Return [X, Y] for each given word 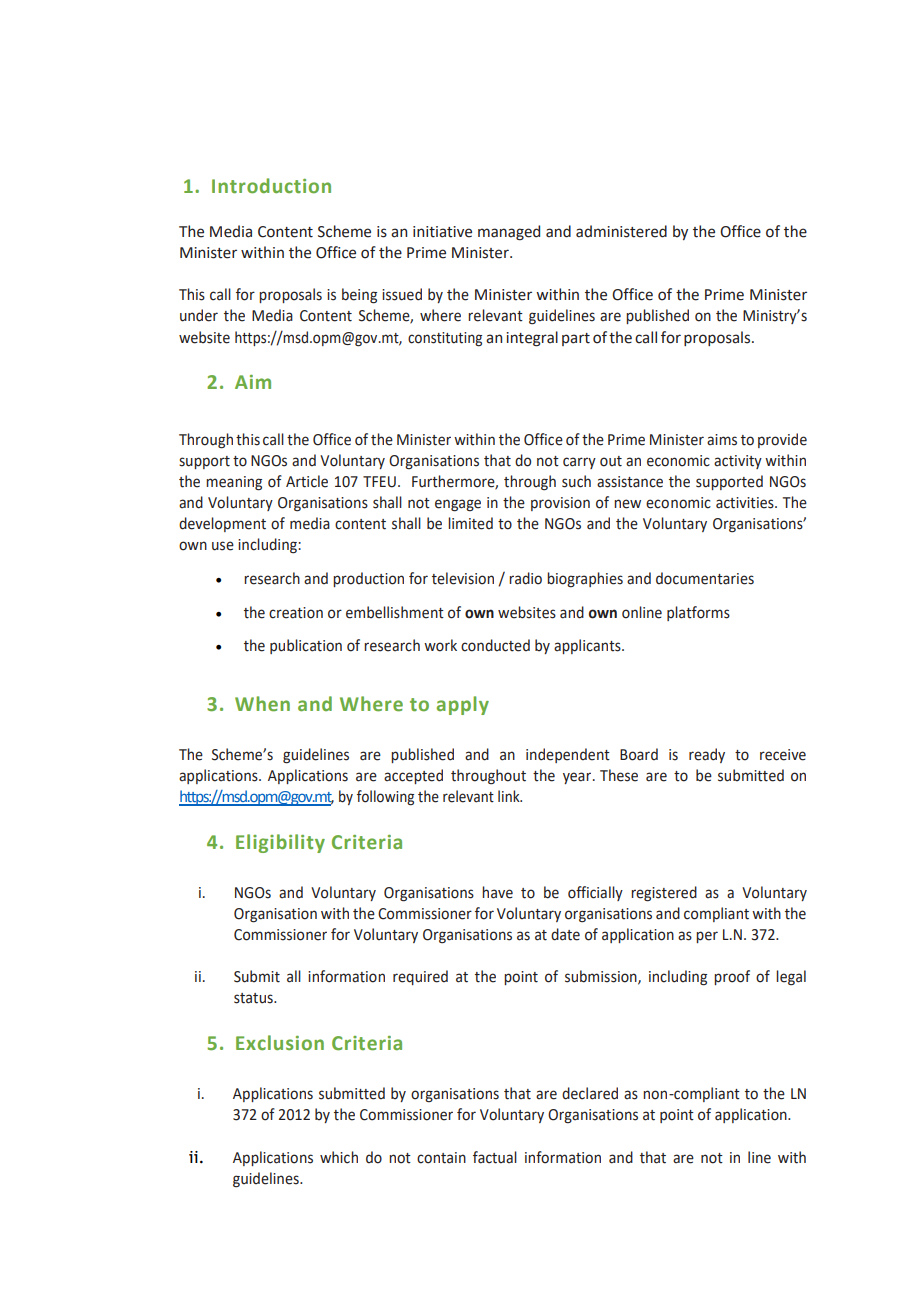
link [510, 796]
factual [495, 1157]
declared [590, 1093]
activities [746, 503]
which [339, 1157]
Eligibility [280, 843]
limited [470, 523]
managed [509, 233]
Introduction [271, 186]
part [576, 339]
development [222, 524]
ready [707, 755]
